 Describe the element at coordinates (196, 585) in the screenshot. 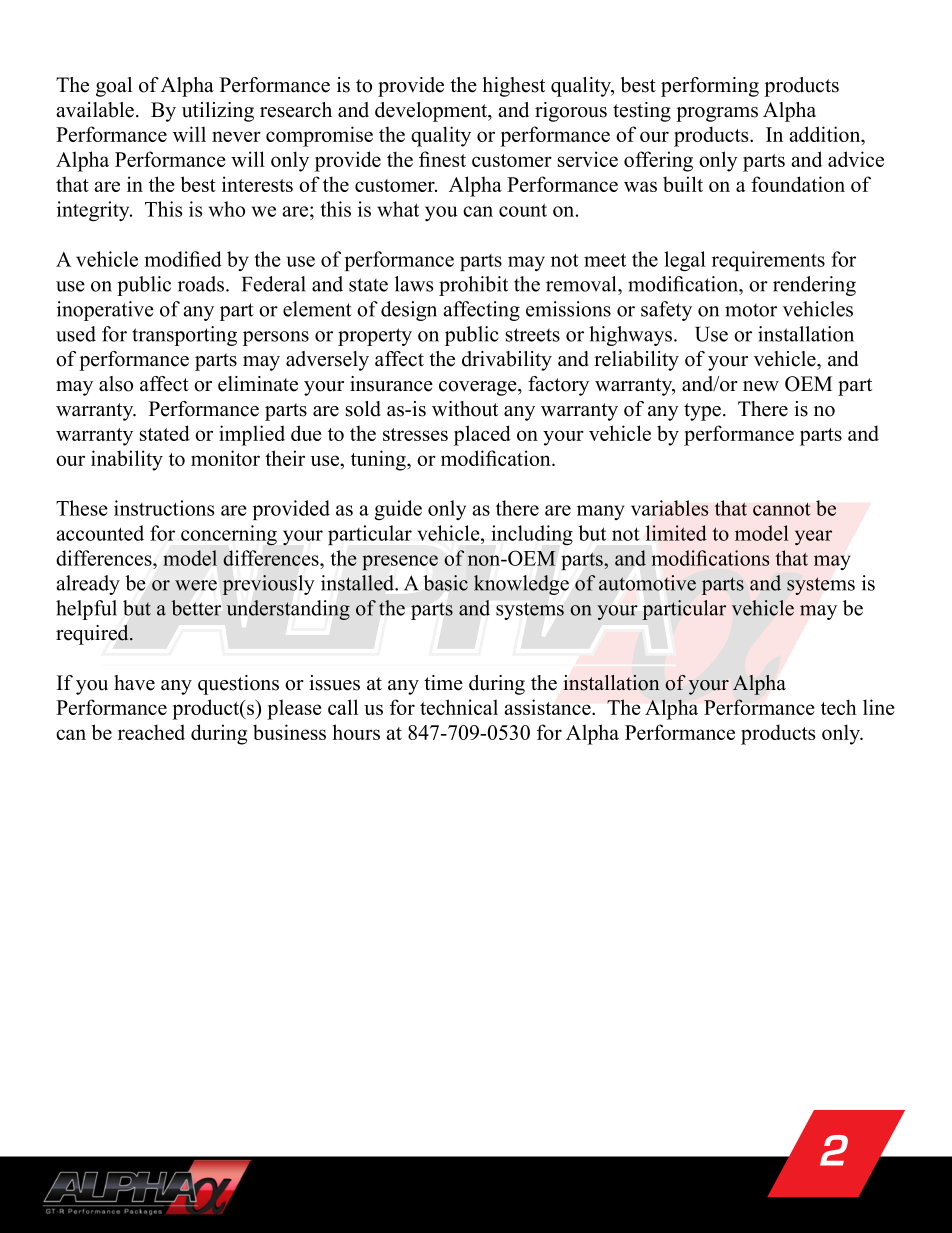

I see `were` at that location.
